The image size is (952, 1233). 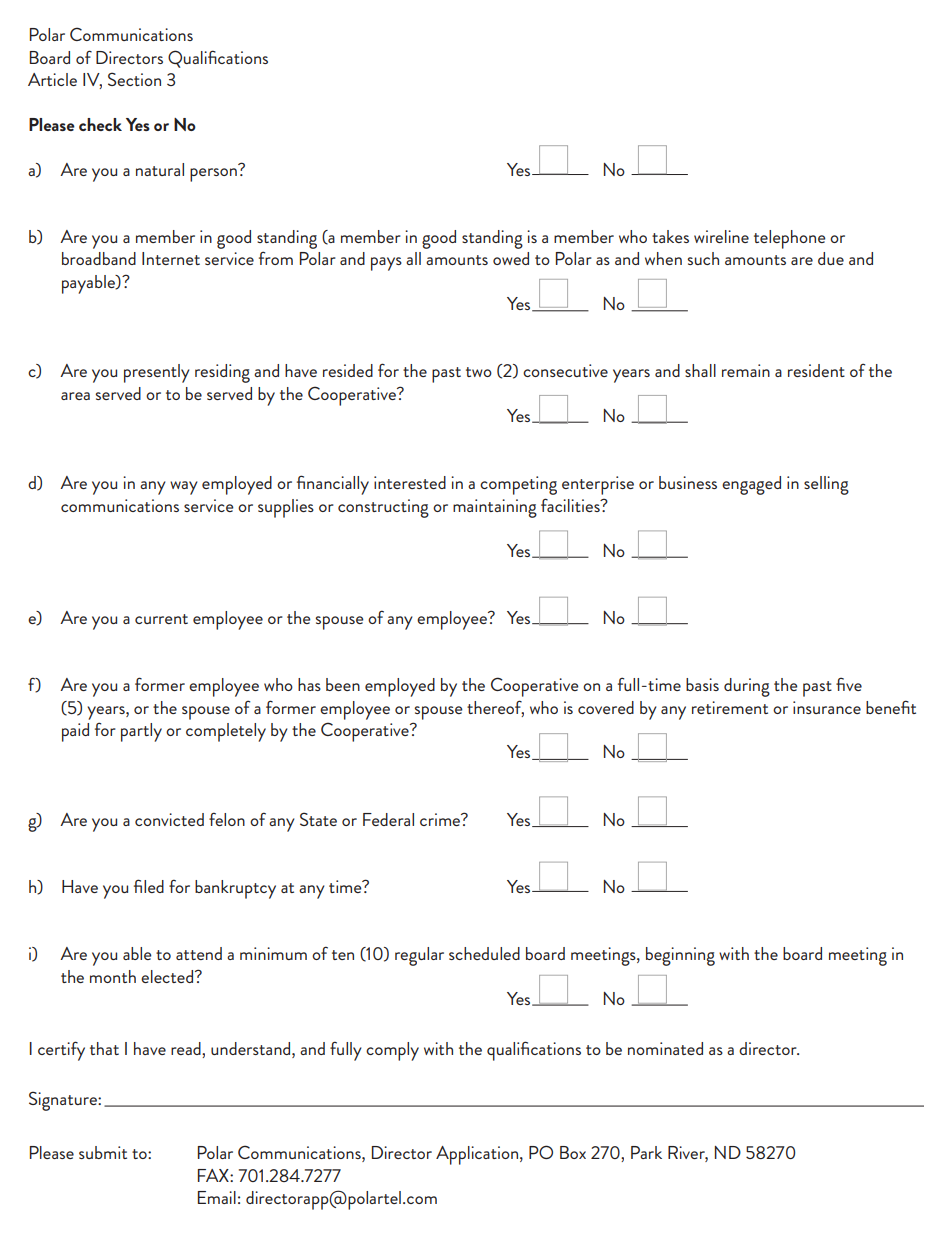 What do you see at coordinates (157, 373) in the screenshot?
I see `presently` at bounding box center [157, 373].
